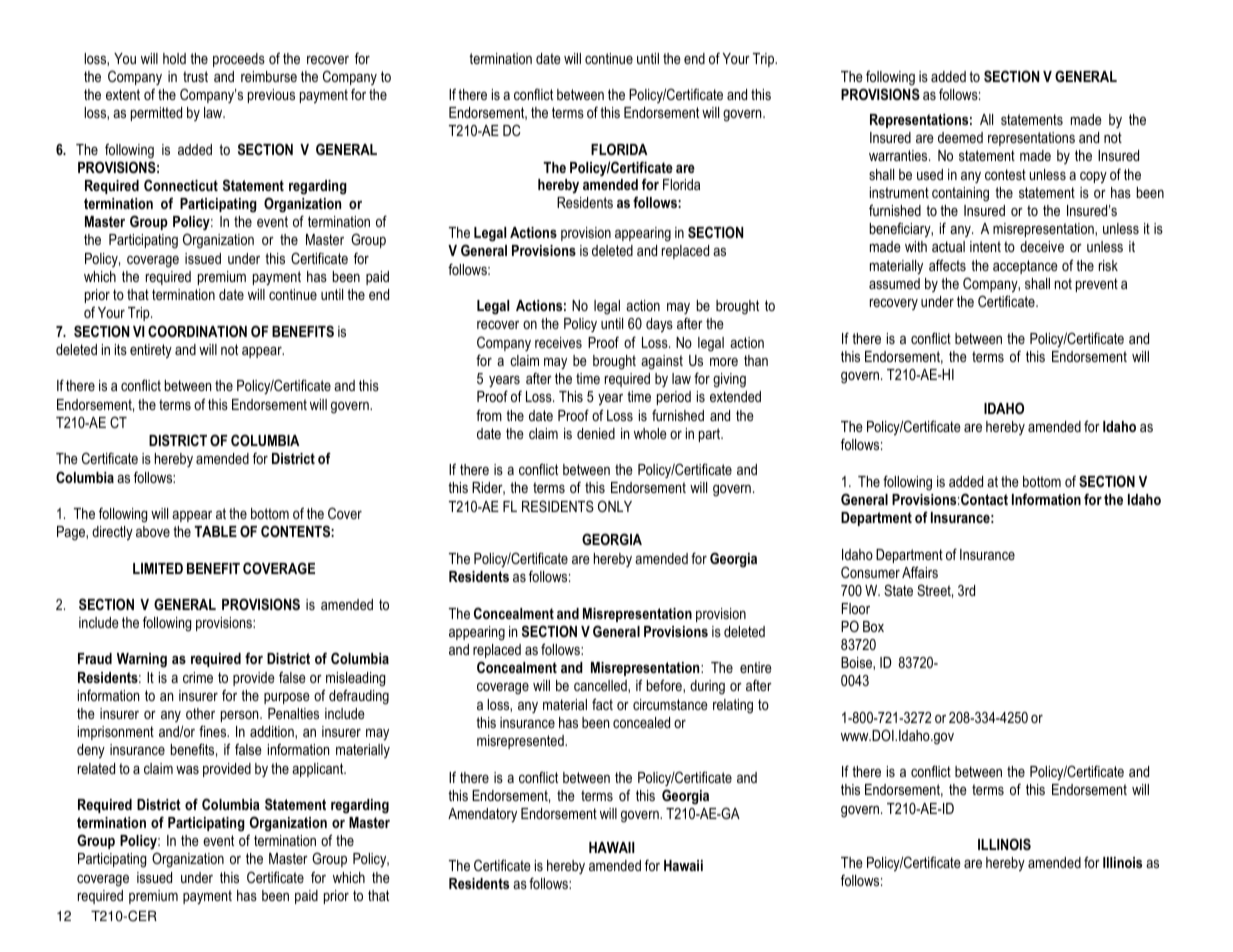 The height and width of the image is (952, 1233). What do you see at coordinates (214, 731) in the image?
I see `fines` at bounding box center [214, 731].
